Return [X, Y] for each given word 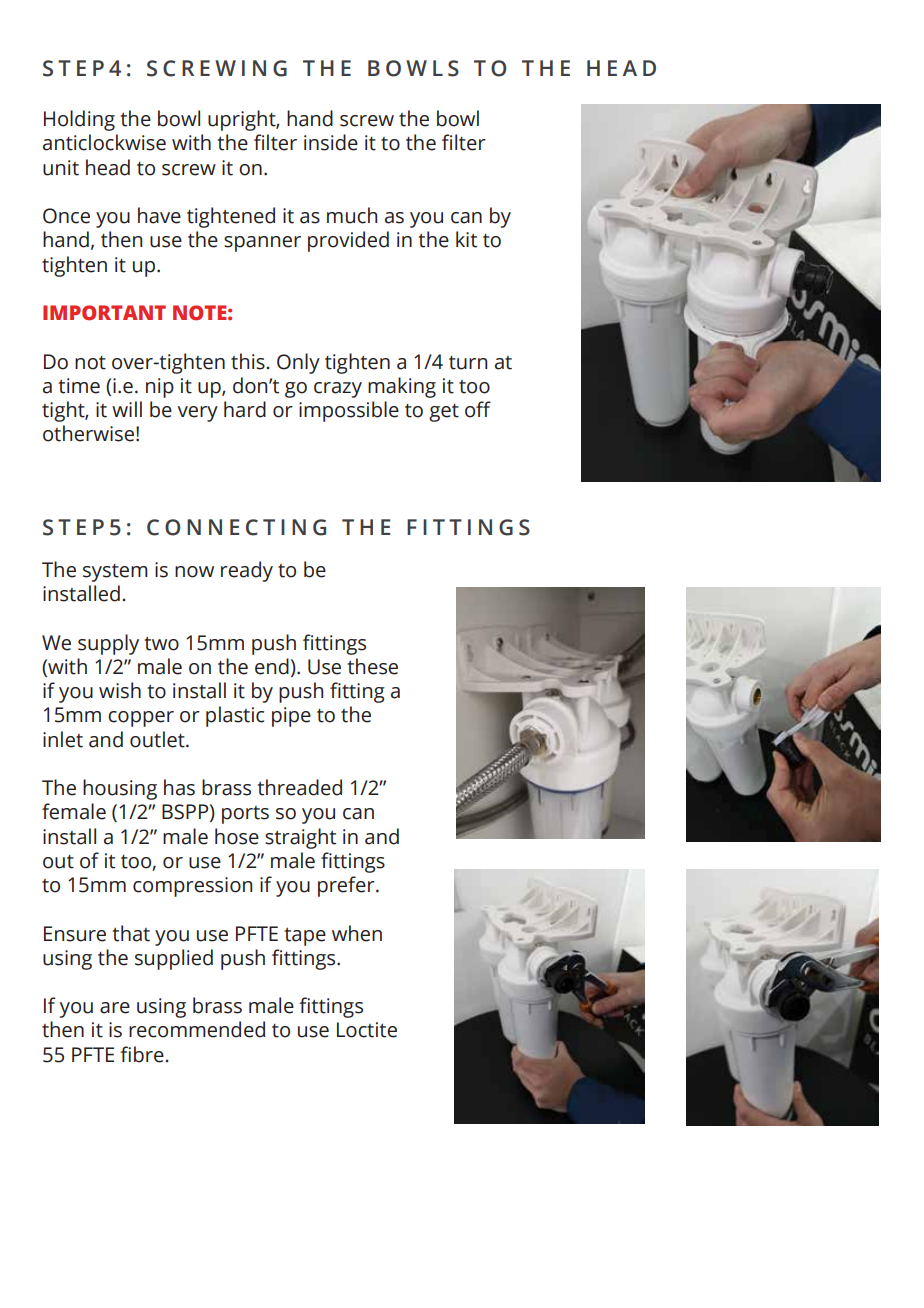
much [352, 215]
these [372, 666]
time [79, 386]
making [402, 387]
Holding [79, 120]
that [131, 933]
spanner [262, 244]
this [248, 361]
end [272, 666]
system [115, 573]
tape [305, 937]
